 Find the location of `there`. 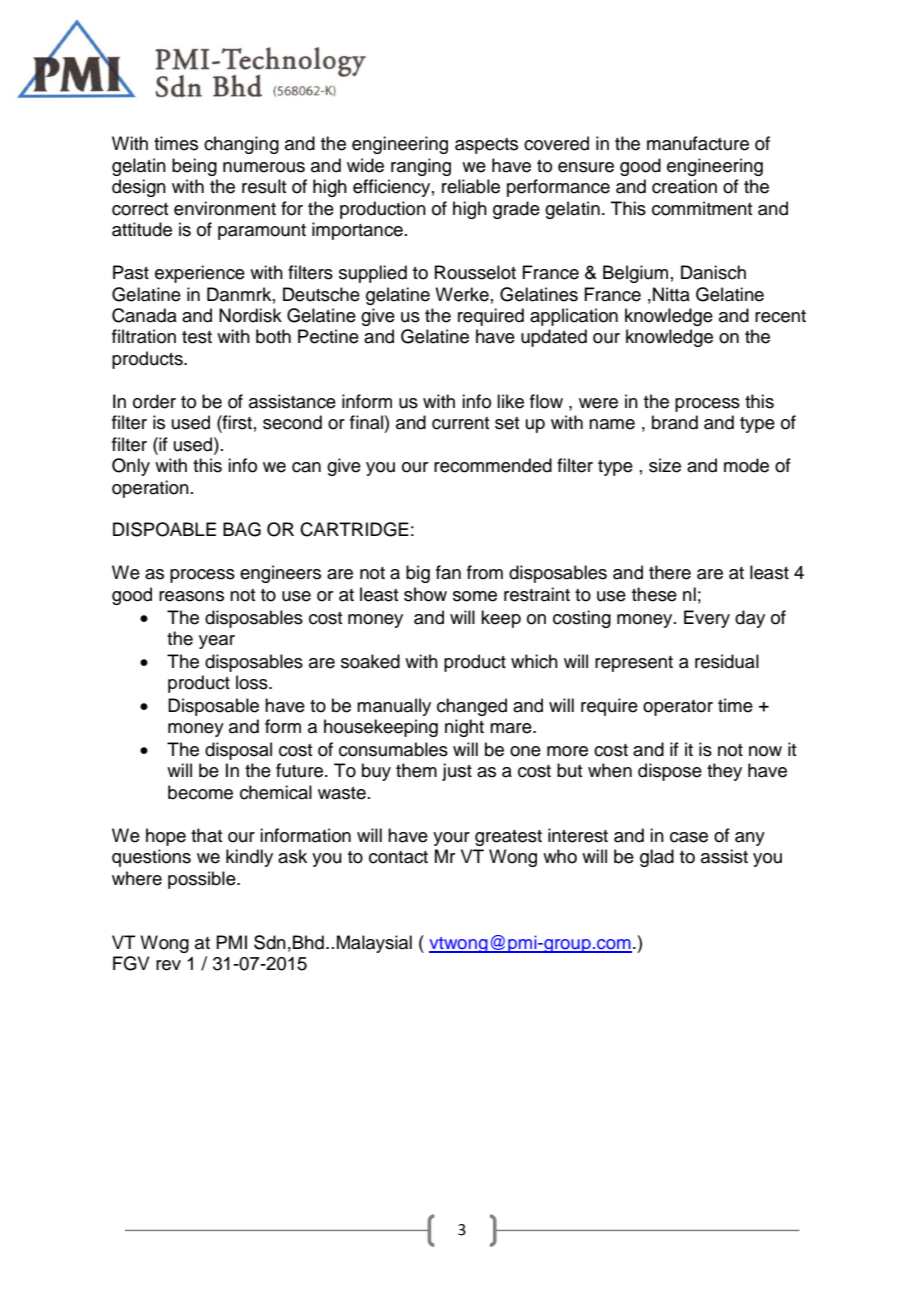

there is located at coordinates (670, 572).
